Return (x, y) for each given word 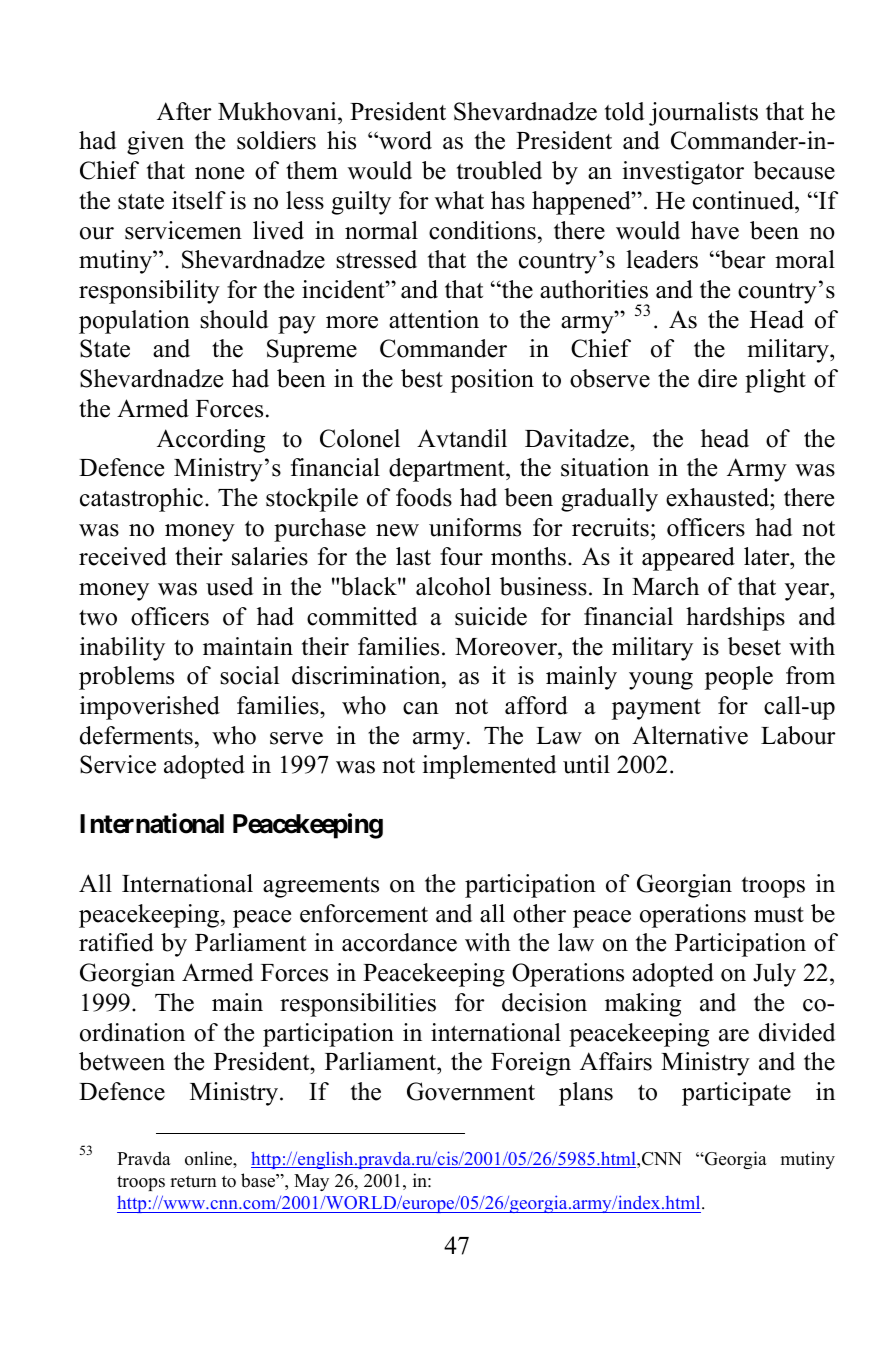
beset (754, 646)
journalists (703, 114)
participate (736, 1094)
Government (471, 1091)
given (155, 143)
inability (122, 649)
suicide (491, 616)
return (193, 1181)
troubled (499, 170)
